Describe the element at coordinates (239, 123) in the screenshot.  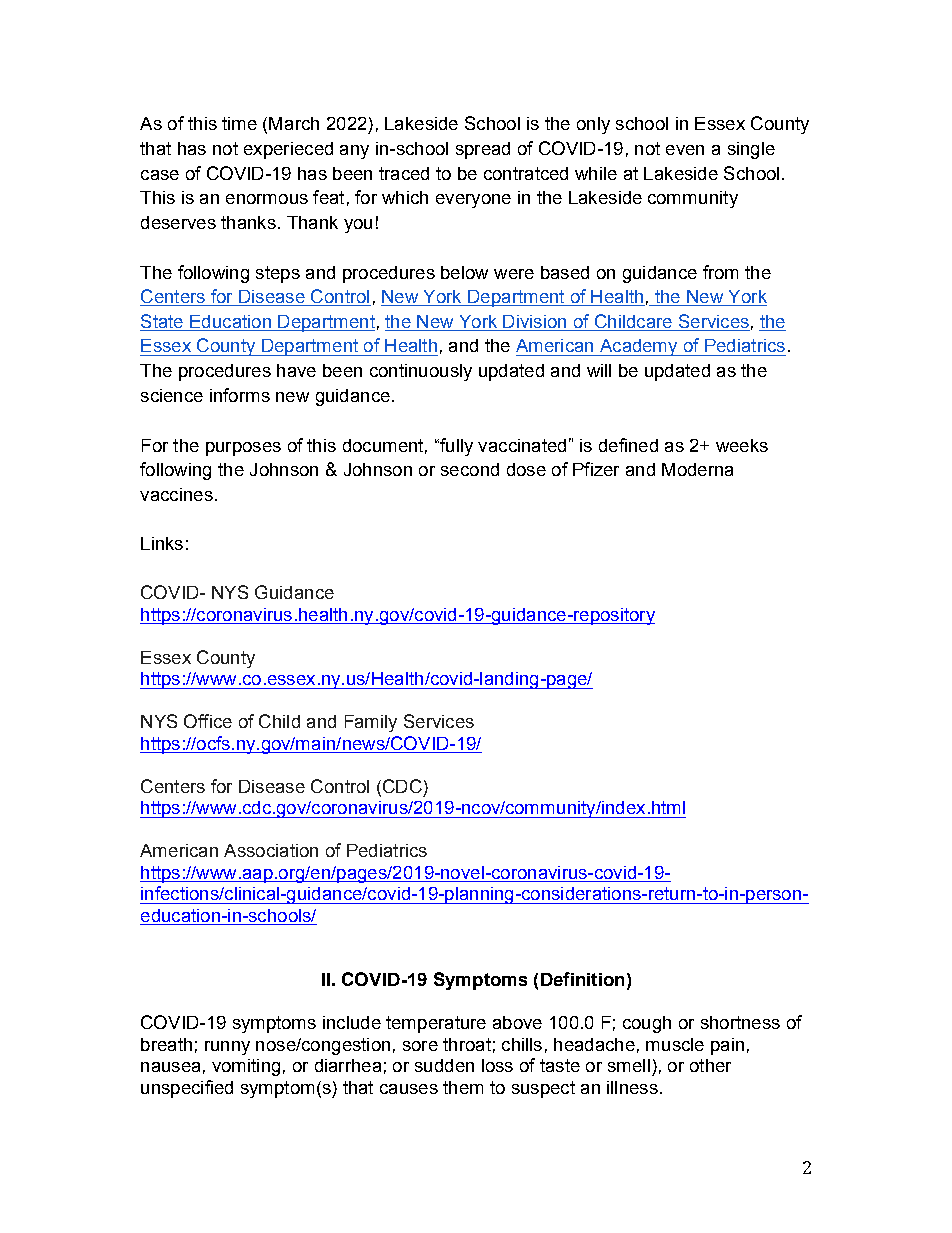
I see `time` at that location.
